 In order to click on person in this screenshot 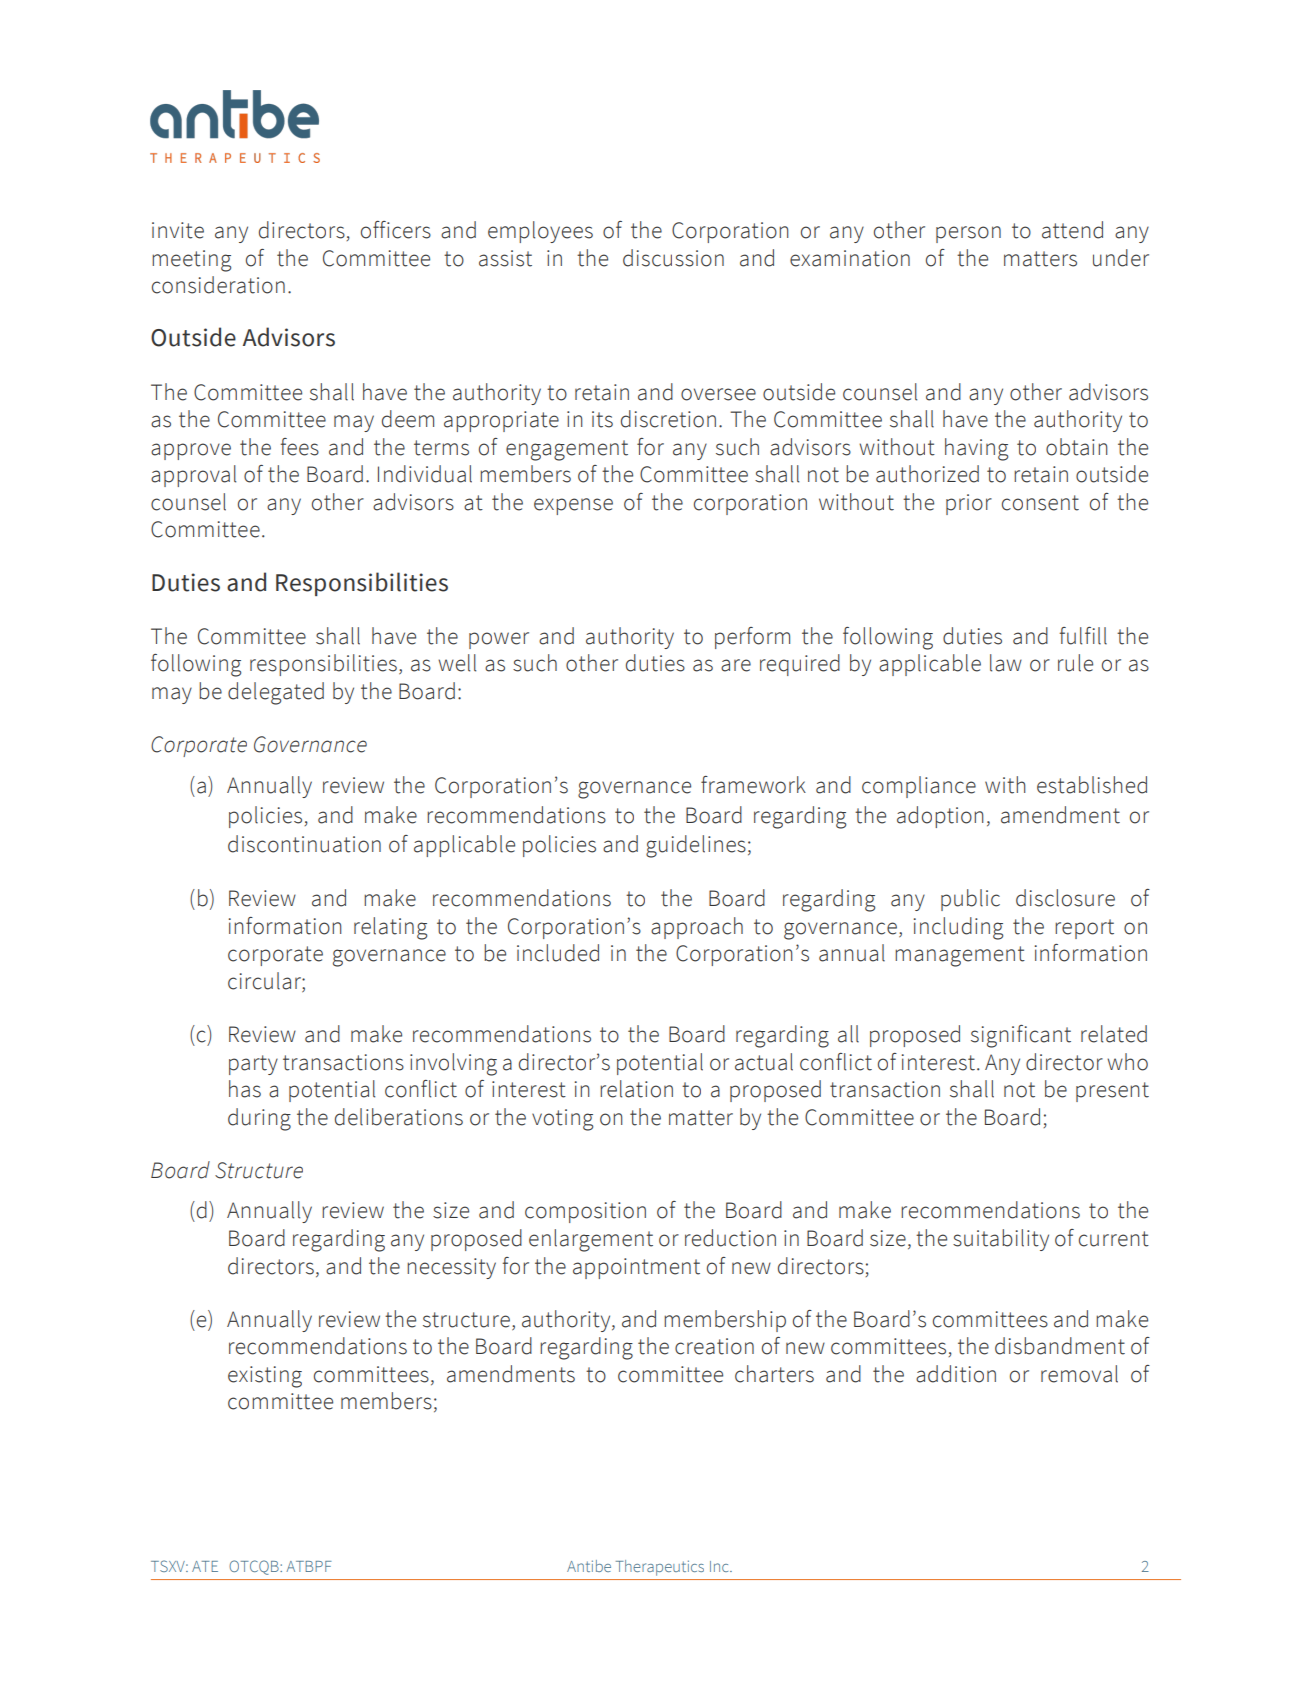, I will do `click(968, 234)`.
